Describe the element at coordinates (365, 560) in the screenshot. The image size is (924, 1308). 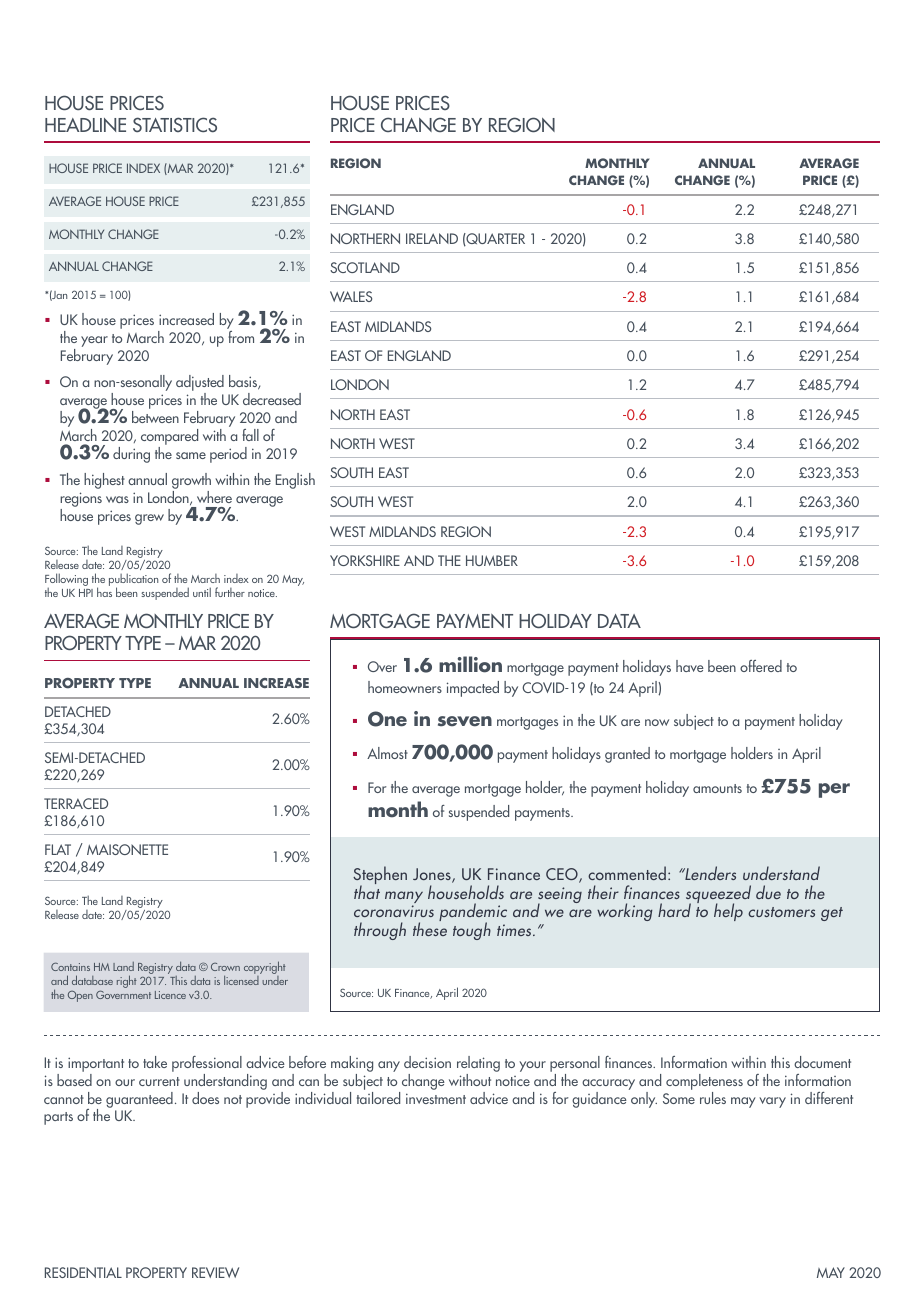
I see `YORKSHIRE` at that location.
